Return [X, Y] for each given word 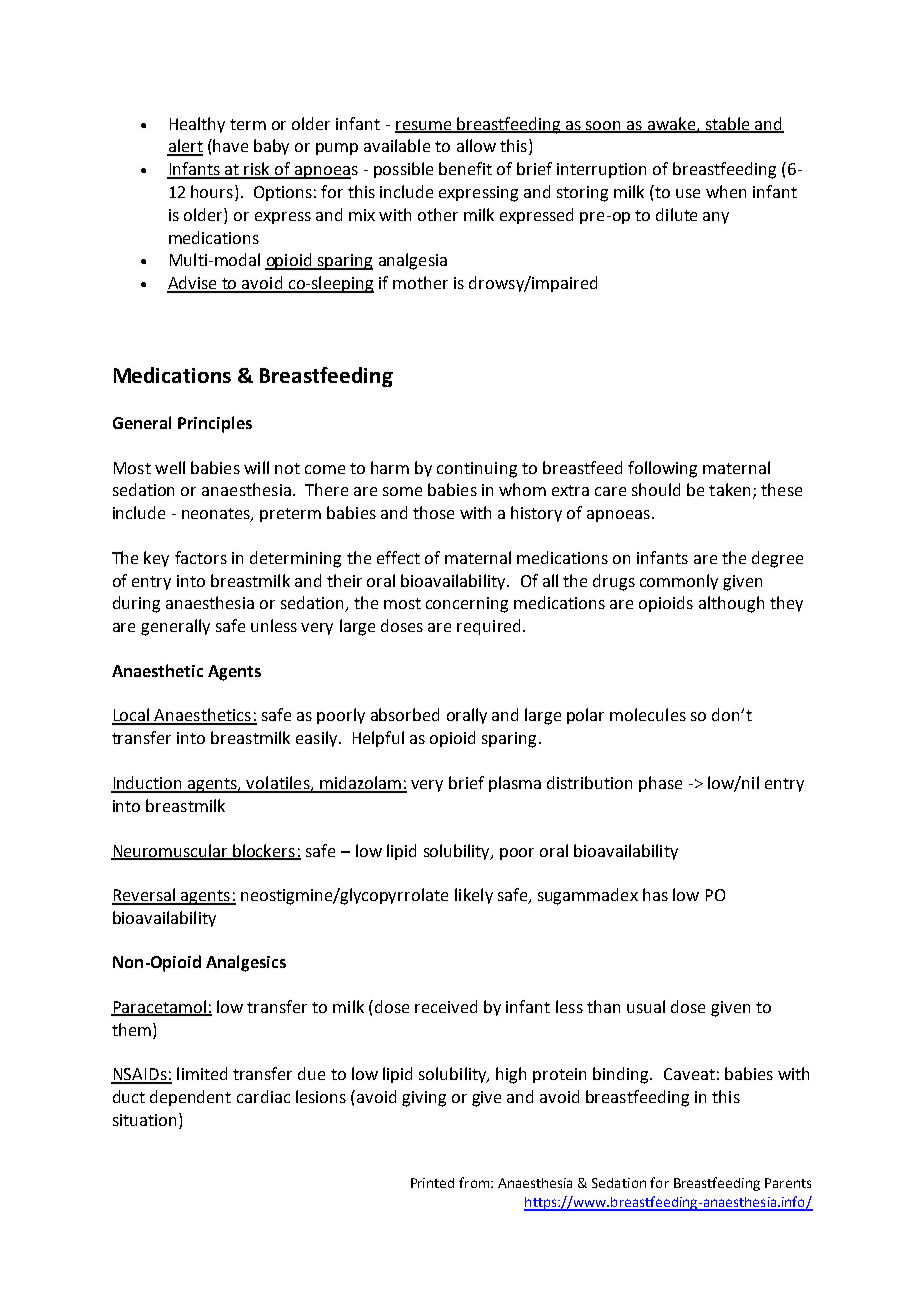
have [230, 145]
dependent [190, 1098]
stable [727, 124]
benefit [465, 168]
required [488, 627]
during [136, 604]
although [731, 604]
